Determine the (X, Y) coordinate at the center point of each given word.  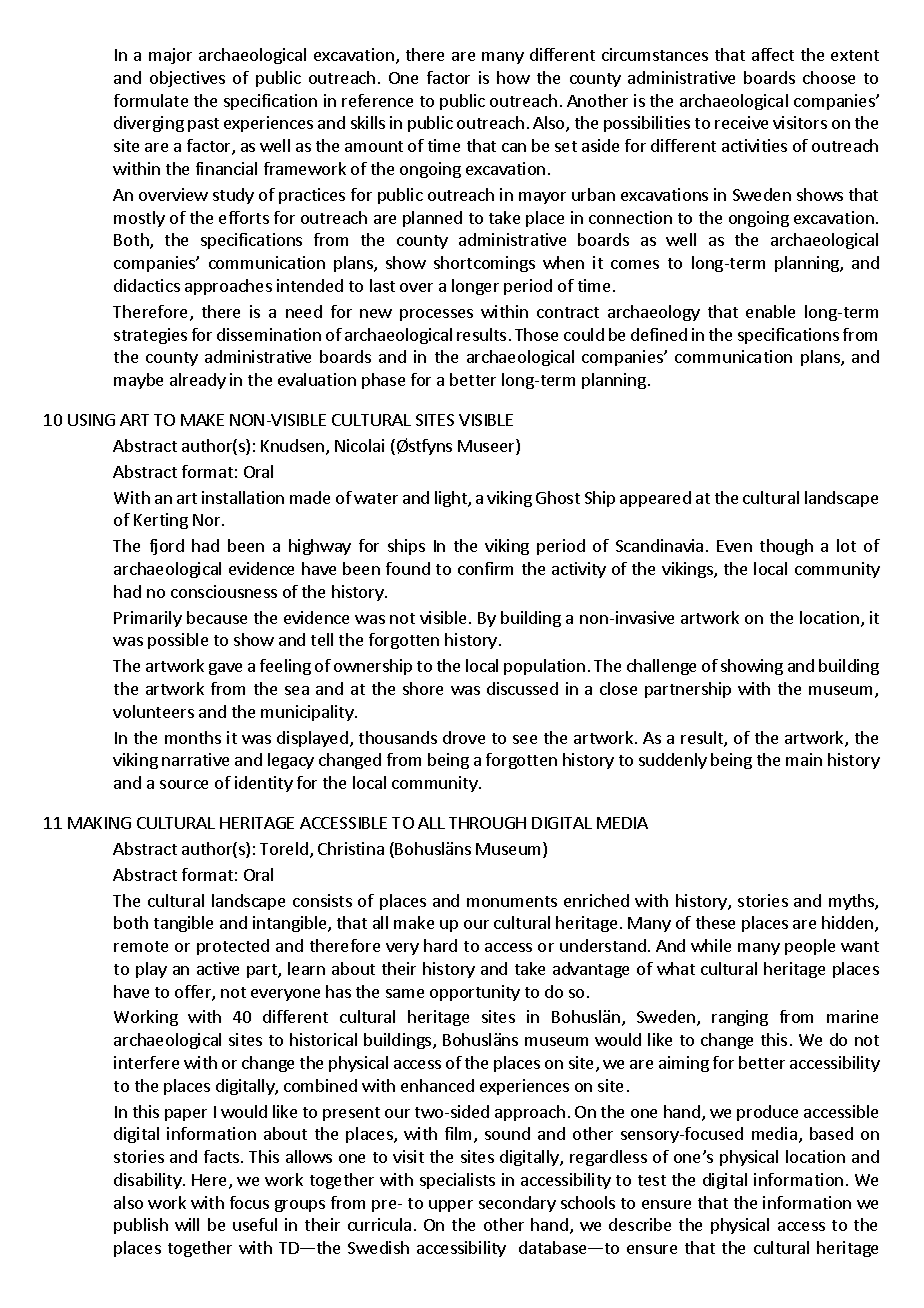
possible (178, 641)
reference (377, 100)
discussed (522, 688)
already (198, 381)
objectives (187, 79)
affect (773, 54)
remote (141, 946)
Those (536, 334)
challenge (661, 667)
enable (770, 311)
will (187, 1224)
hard (440, 945)
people (810, 947)
